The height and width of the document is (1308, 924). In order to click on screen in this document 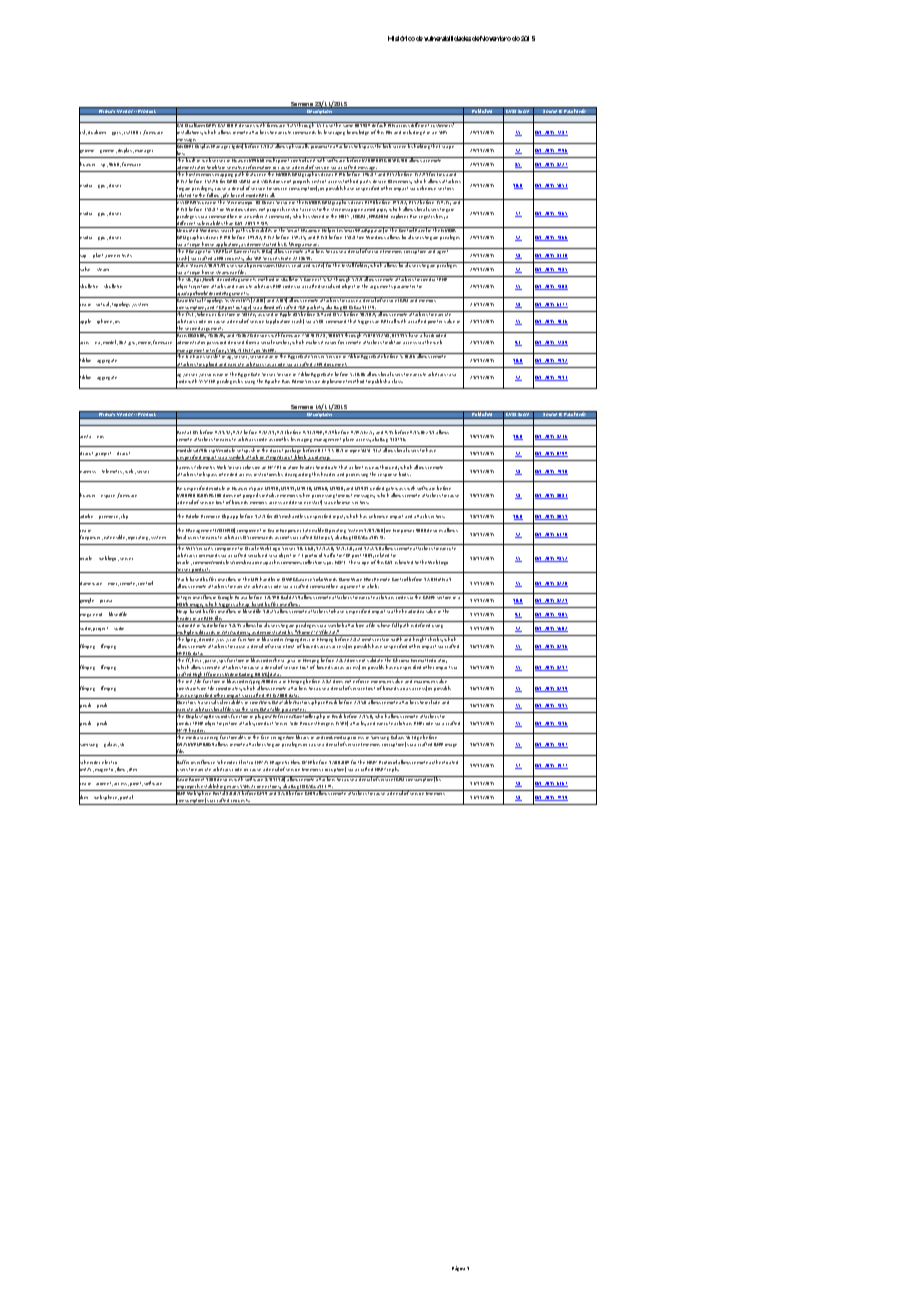, I will do `click(399, 147)`.
